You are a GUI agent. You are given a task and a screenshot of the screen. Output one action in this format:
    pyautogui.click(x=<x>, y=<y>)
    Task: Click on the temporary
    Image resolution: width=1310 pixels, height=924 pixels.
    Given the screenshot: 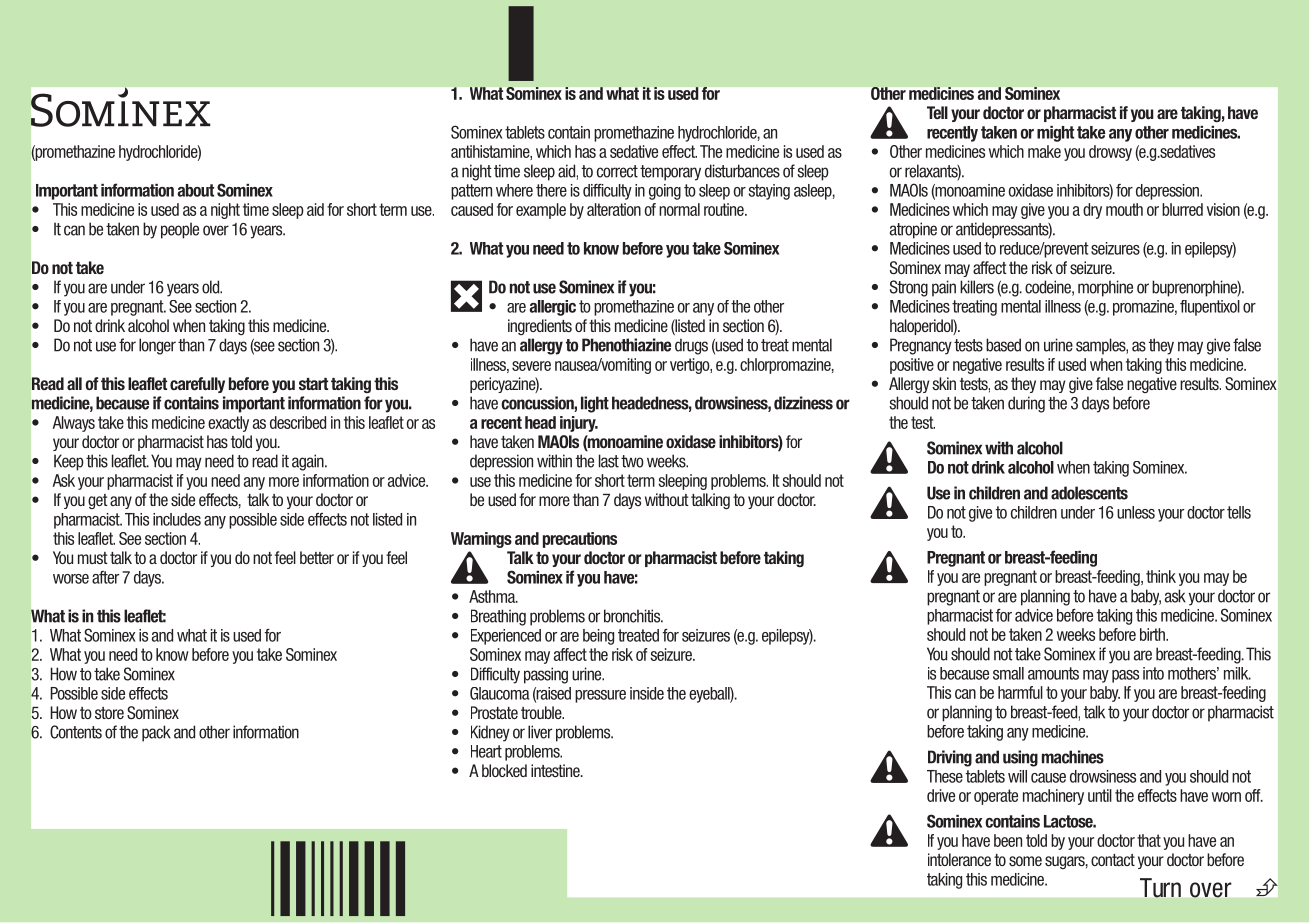 What is the action you would take?
    pyautogui.click(x=670, y=173)
